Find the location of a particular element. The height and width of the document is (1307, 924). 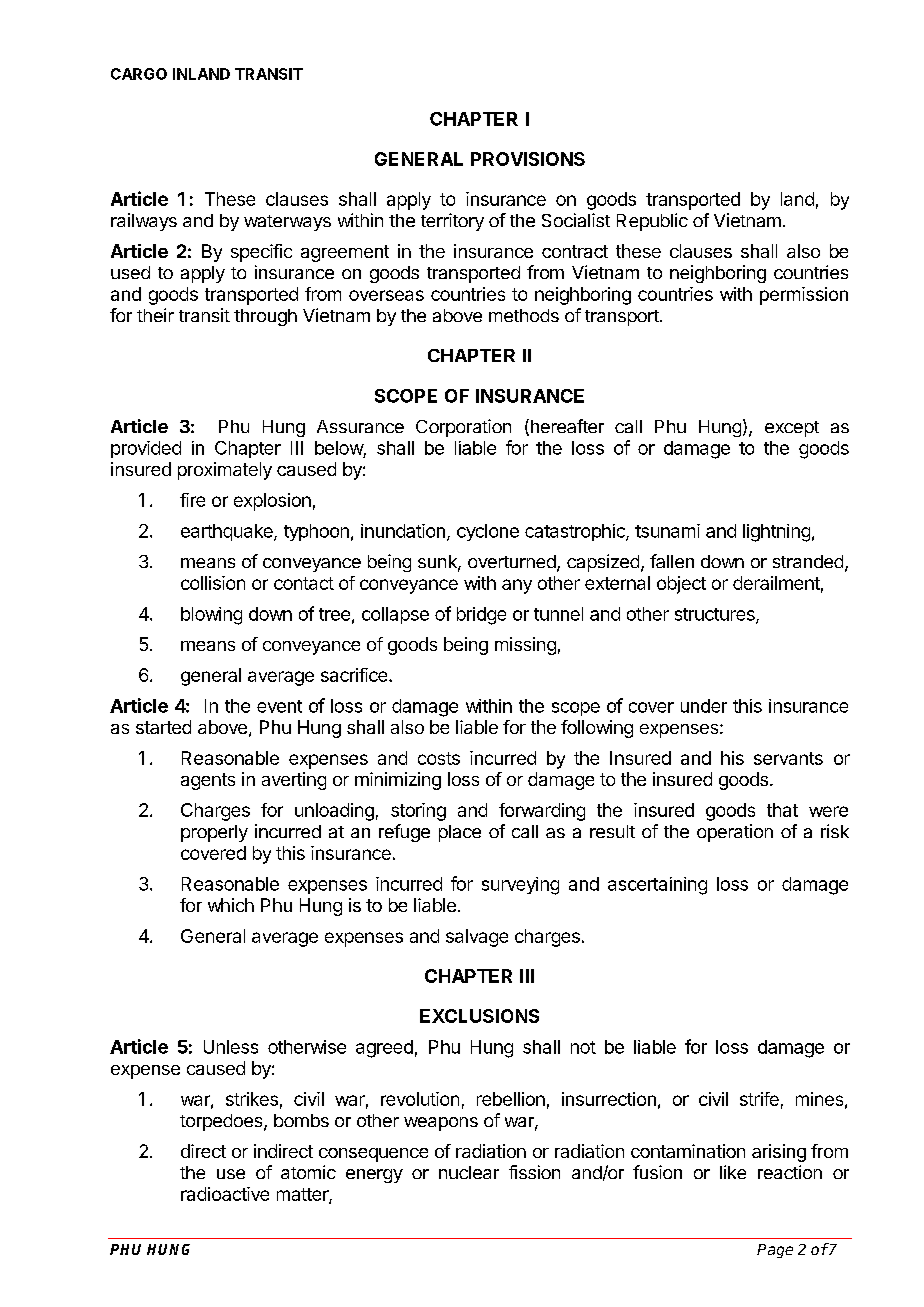

PROVISIONS is located at coordinates (528, 159).
